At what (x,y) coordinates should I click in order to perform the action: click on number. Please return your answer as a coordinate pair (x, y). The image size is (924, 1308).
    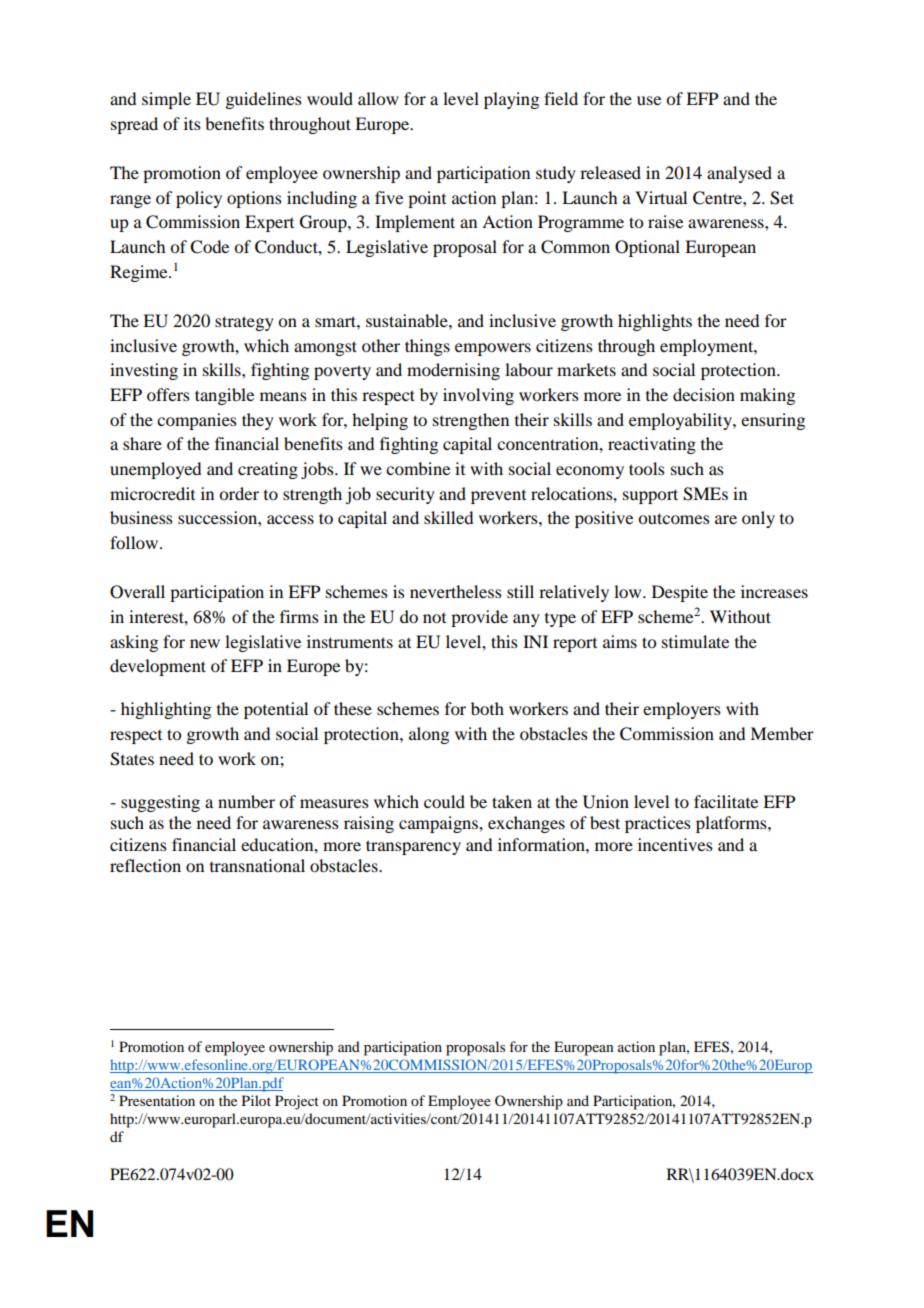
    Looking at the image, I should click on (246, 801).
